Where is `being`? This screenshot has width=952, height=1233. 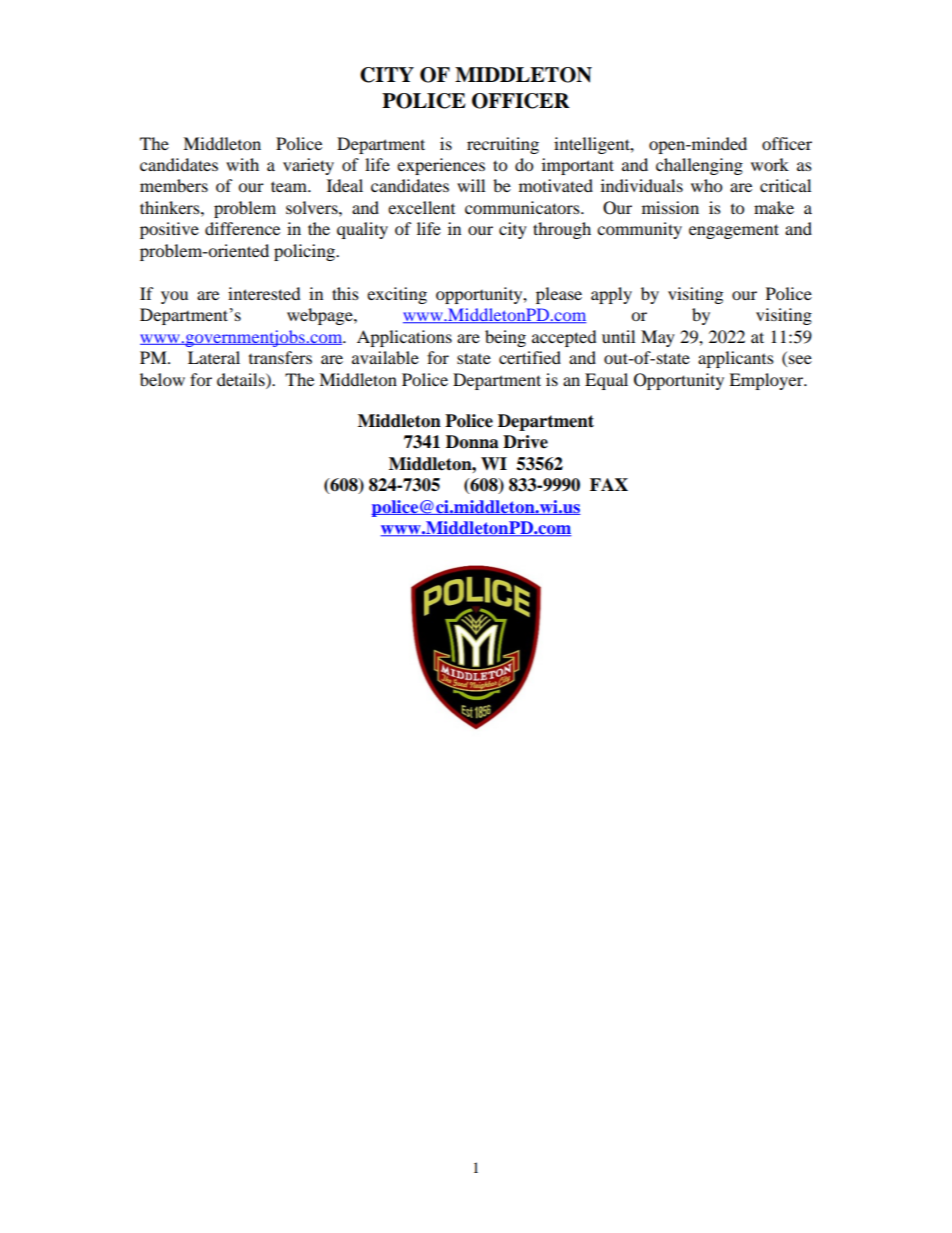
being is located at coordinates (505, 338).
